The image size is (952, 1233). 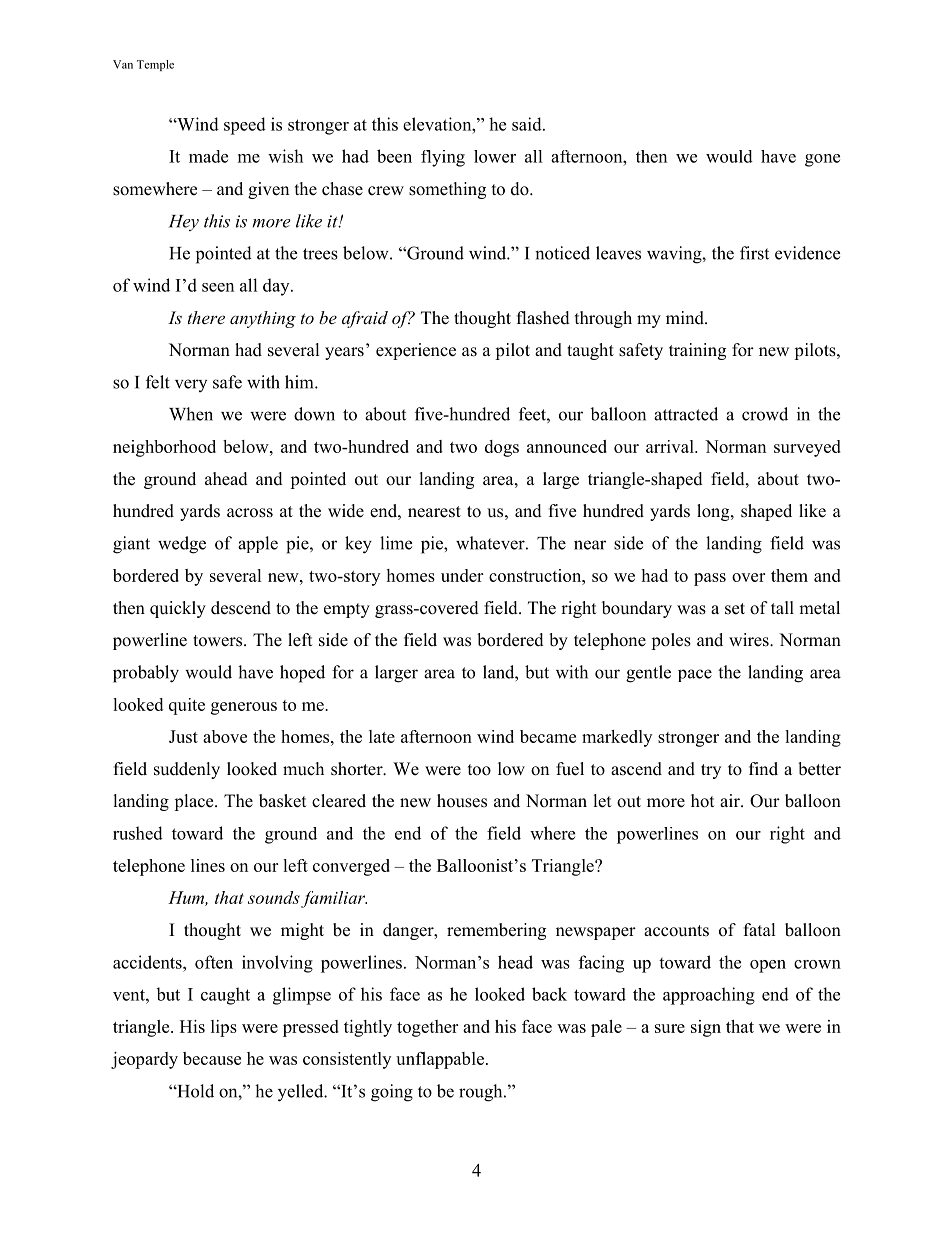 What do you see at coordinates (754, 253) in the image?
I see `first` at bounding box center [754, 253].
